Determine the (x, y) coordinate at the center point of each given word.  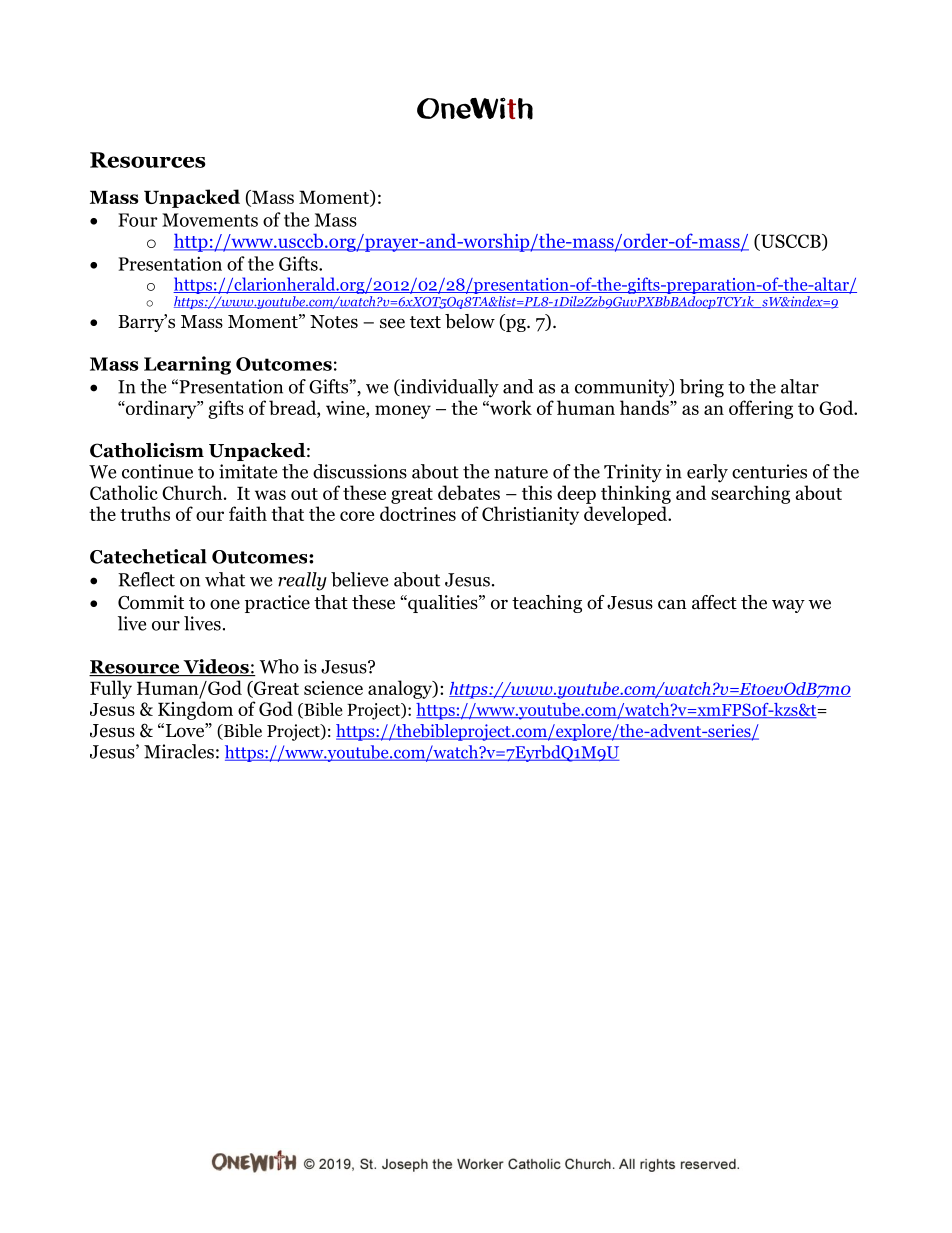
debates (469, 492)
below (470, 321)
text (425, 322)
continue (157, 471)
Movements (210, 220)
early (707, 473)
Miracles (179, 751)
